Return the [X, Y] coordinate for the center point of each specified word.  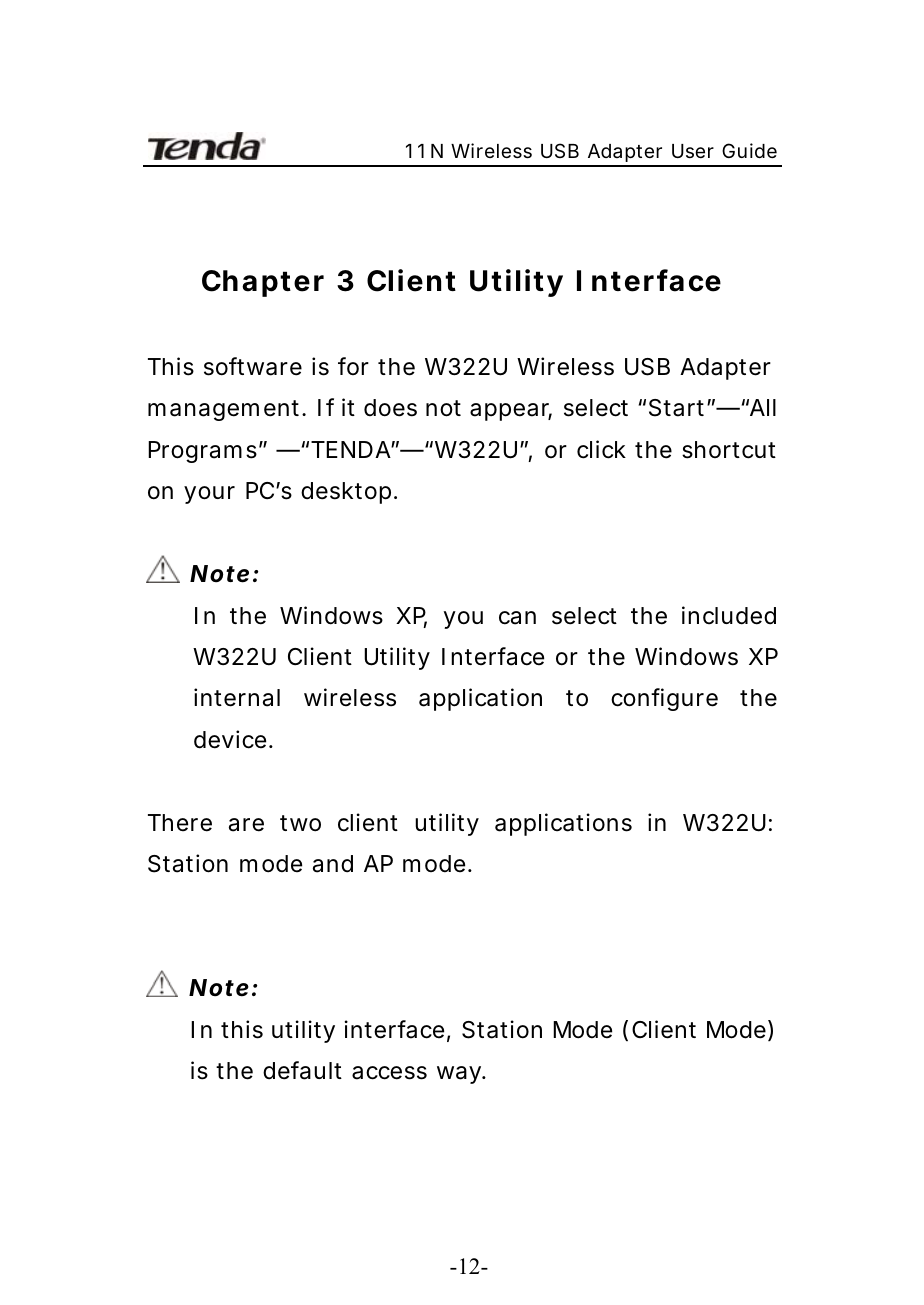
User [693, 151]
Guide [749, 150]
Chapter [263, 283]
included [729, 615]
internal [237, 697]
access [389, 1073]
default [302, 1070]
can [517, 618]
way [460, 1075]
